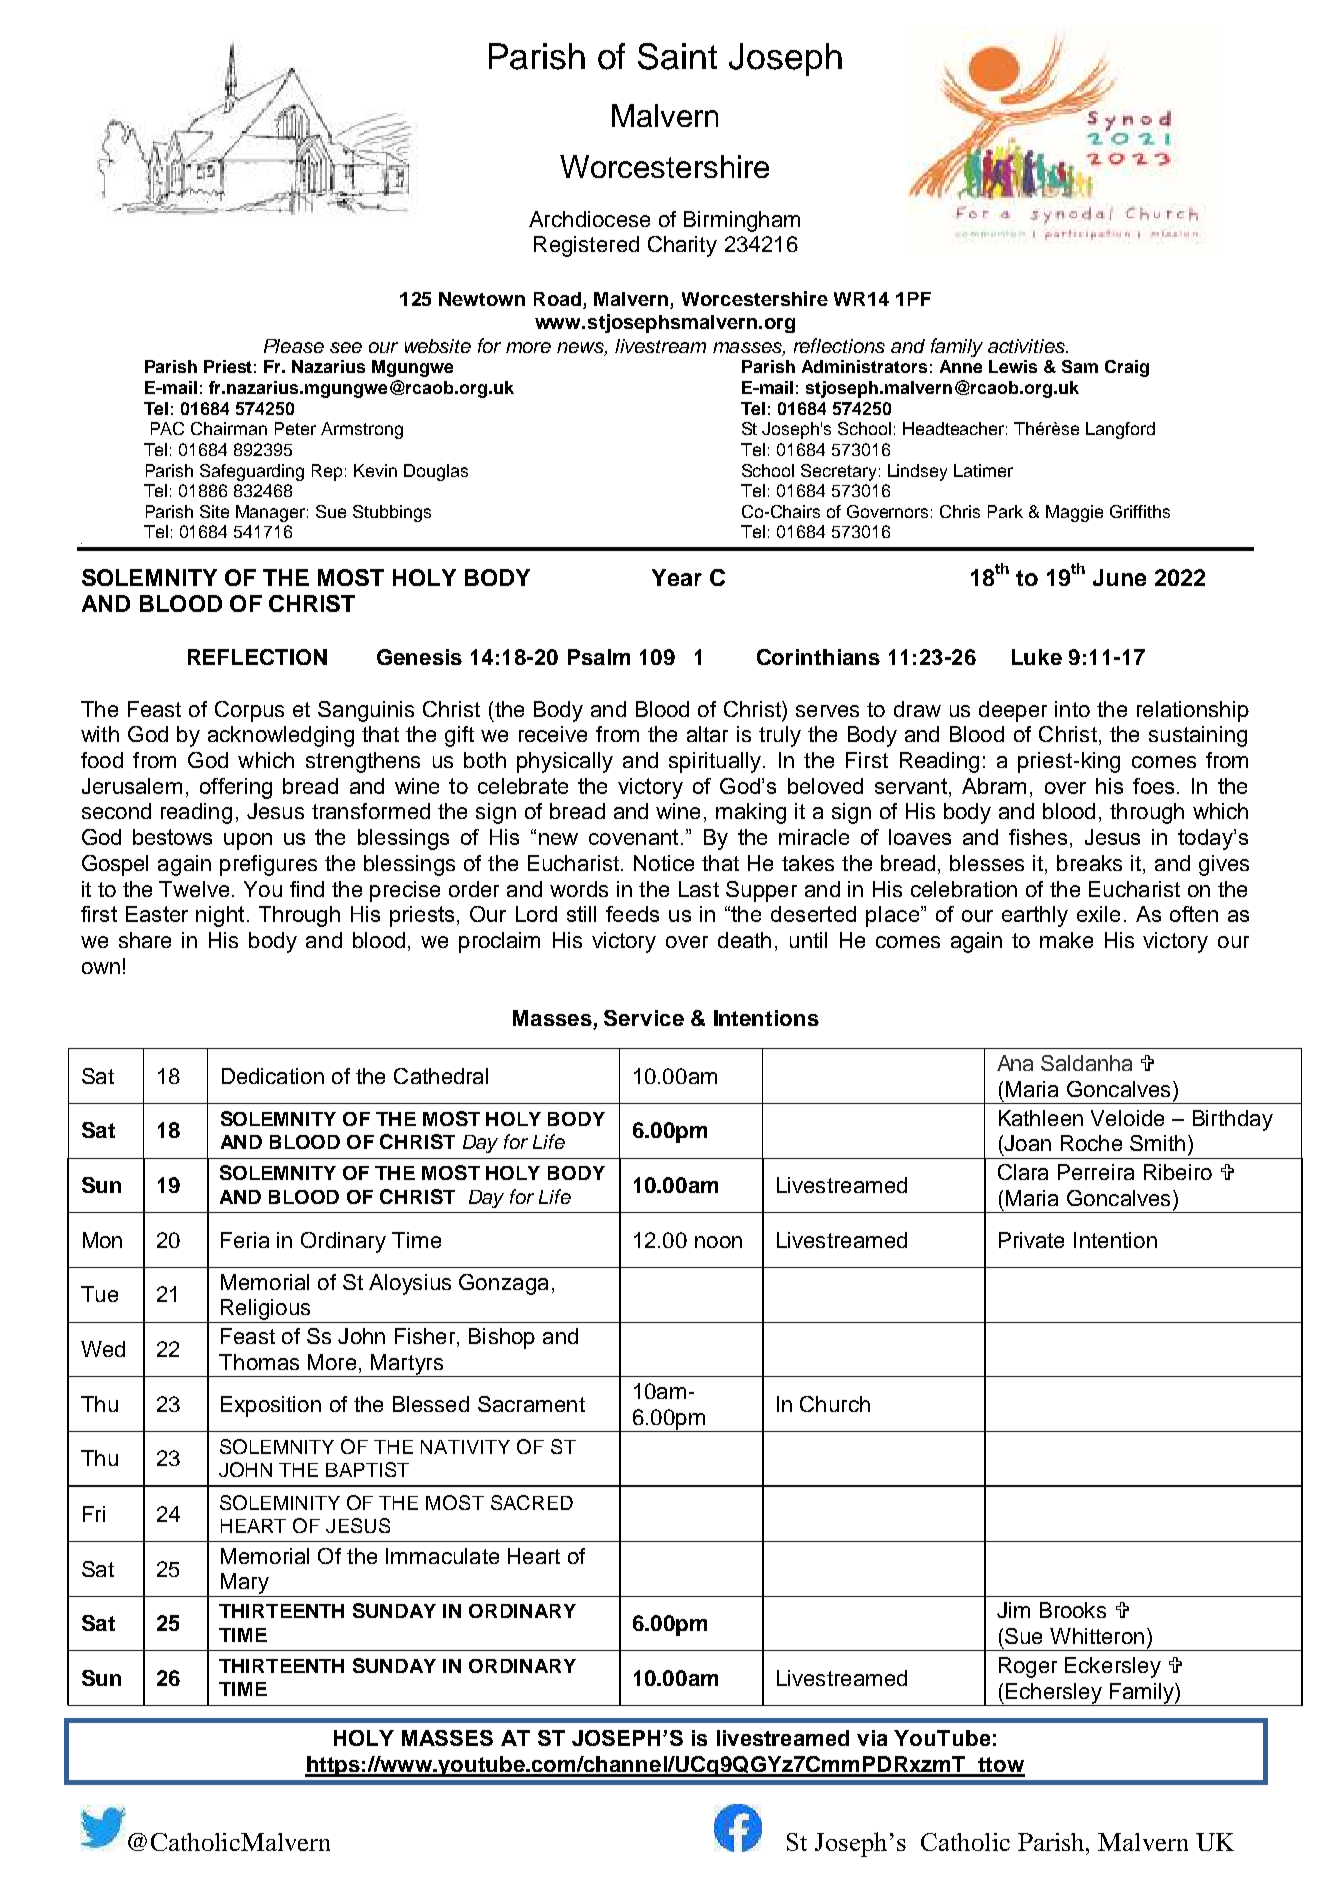  Describe the element at coordinates (273, 1076) in the document. I see `Dedication` at that location.
